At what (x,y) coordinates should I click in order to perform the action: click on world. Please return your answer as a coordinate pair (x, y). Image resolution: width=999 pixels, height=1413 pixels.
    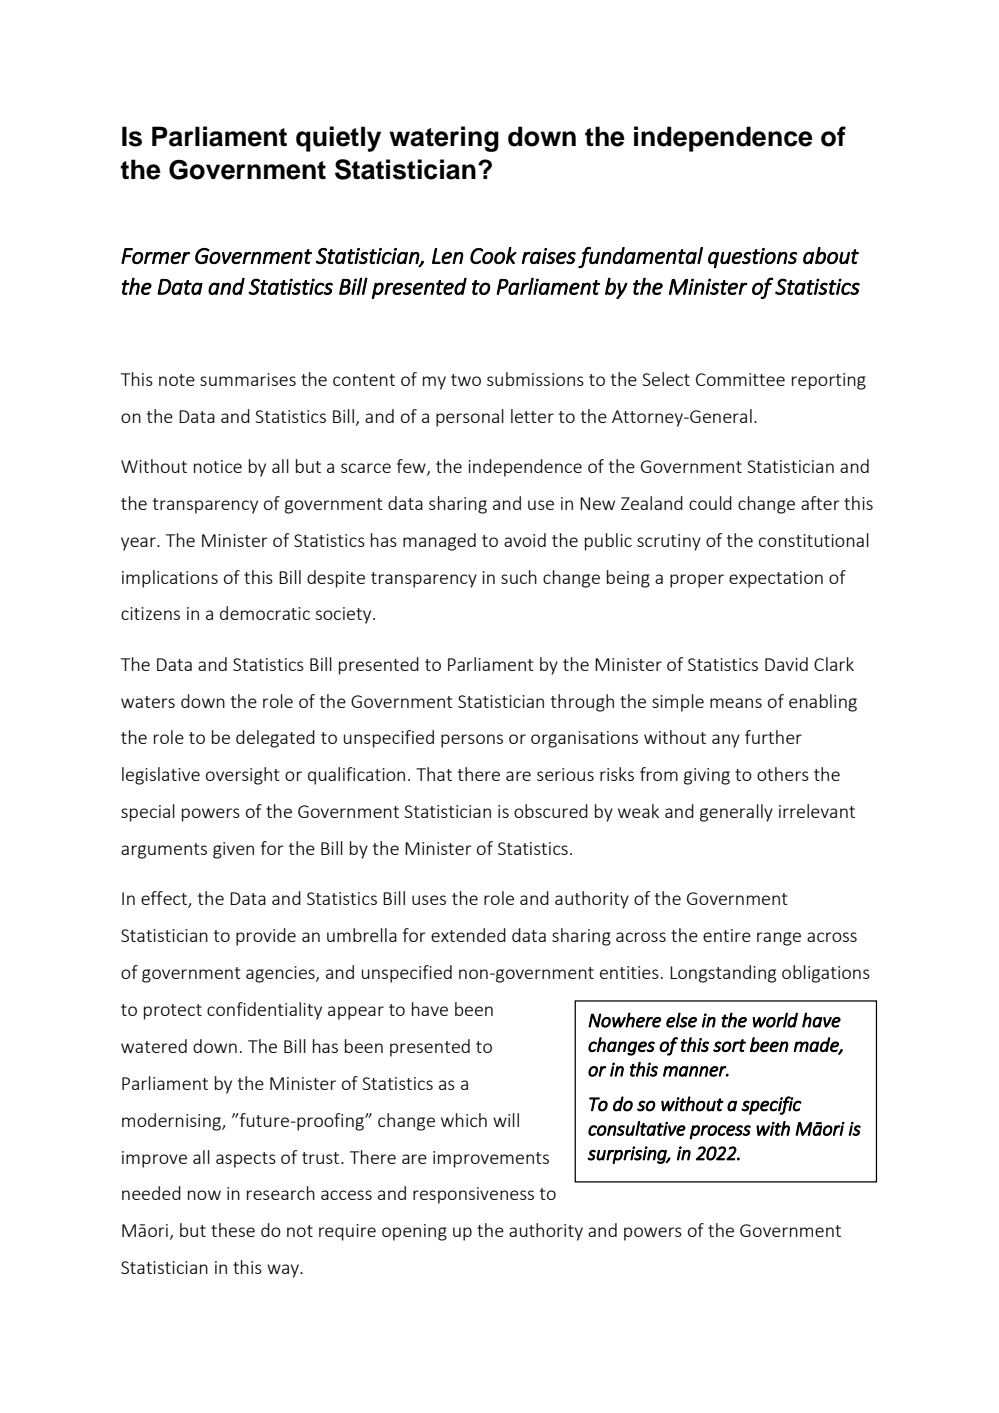
    Looking at the image, I should click on (775, 1020).
